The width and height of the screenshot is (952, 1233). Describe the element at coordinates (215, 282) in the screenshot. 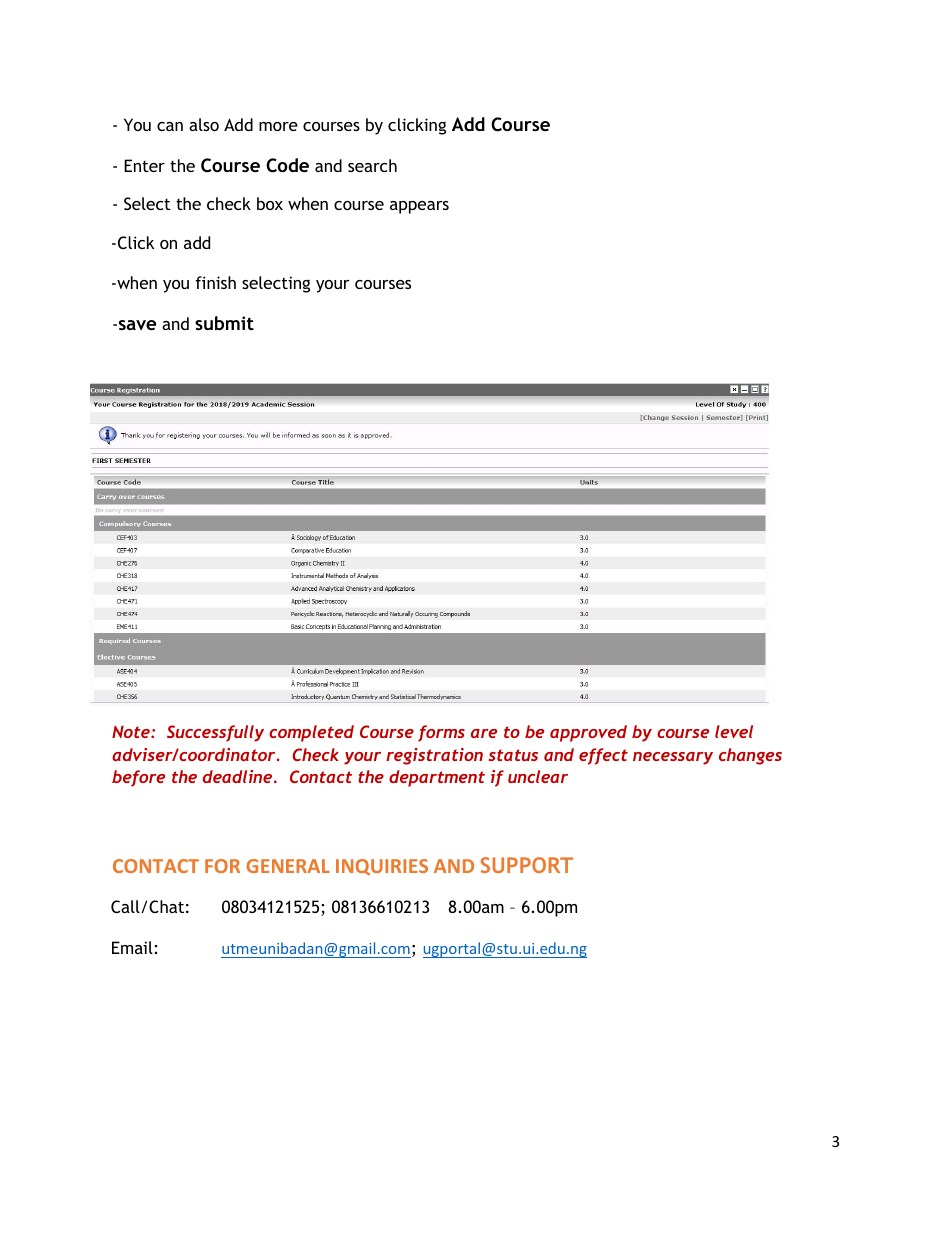

I see `finish` at that location.
